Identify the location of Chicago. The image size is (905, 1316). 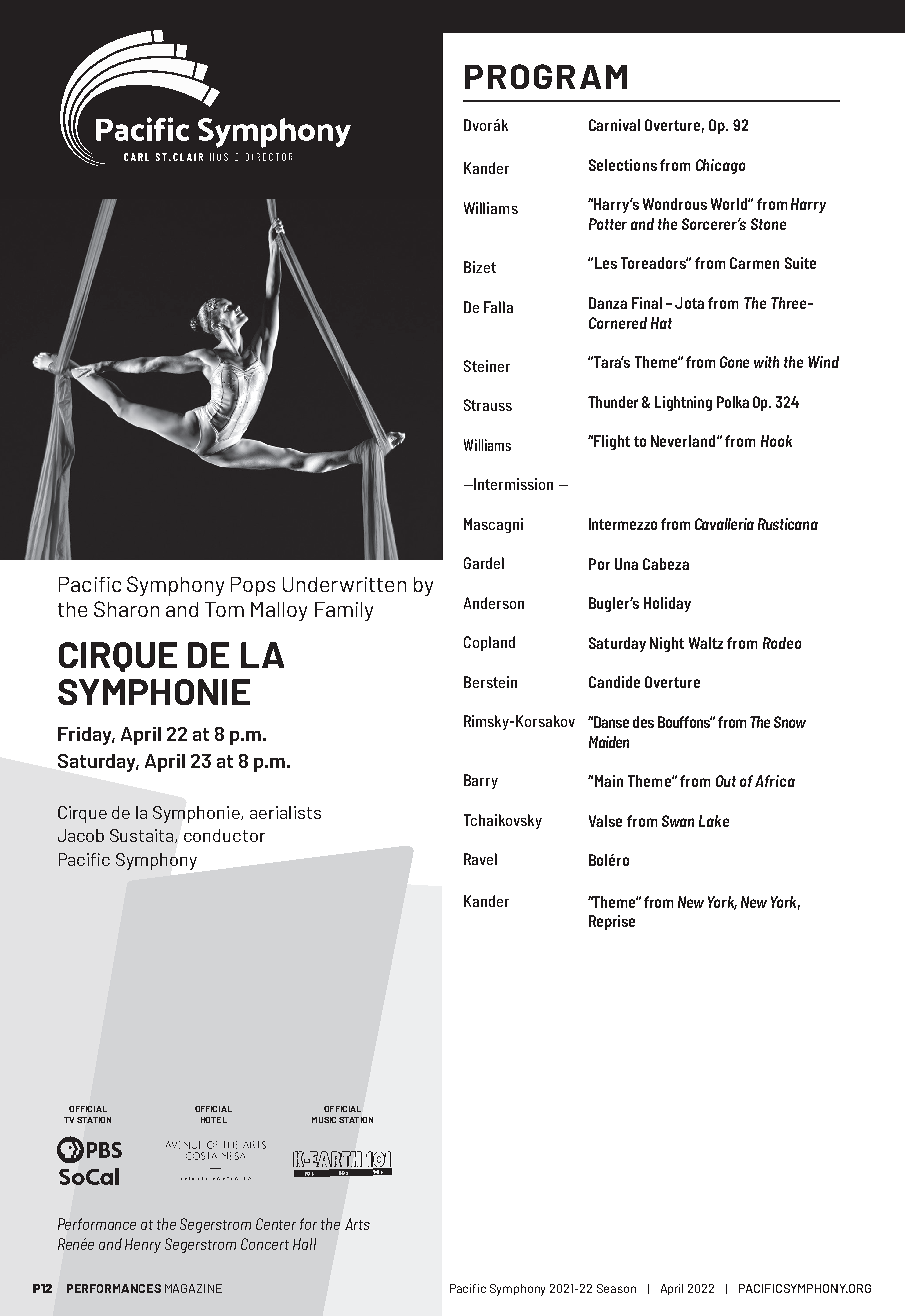
(720, 166).
